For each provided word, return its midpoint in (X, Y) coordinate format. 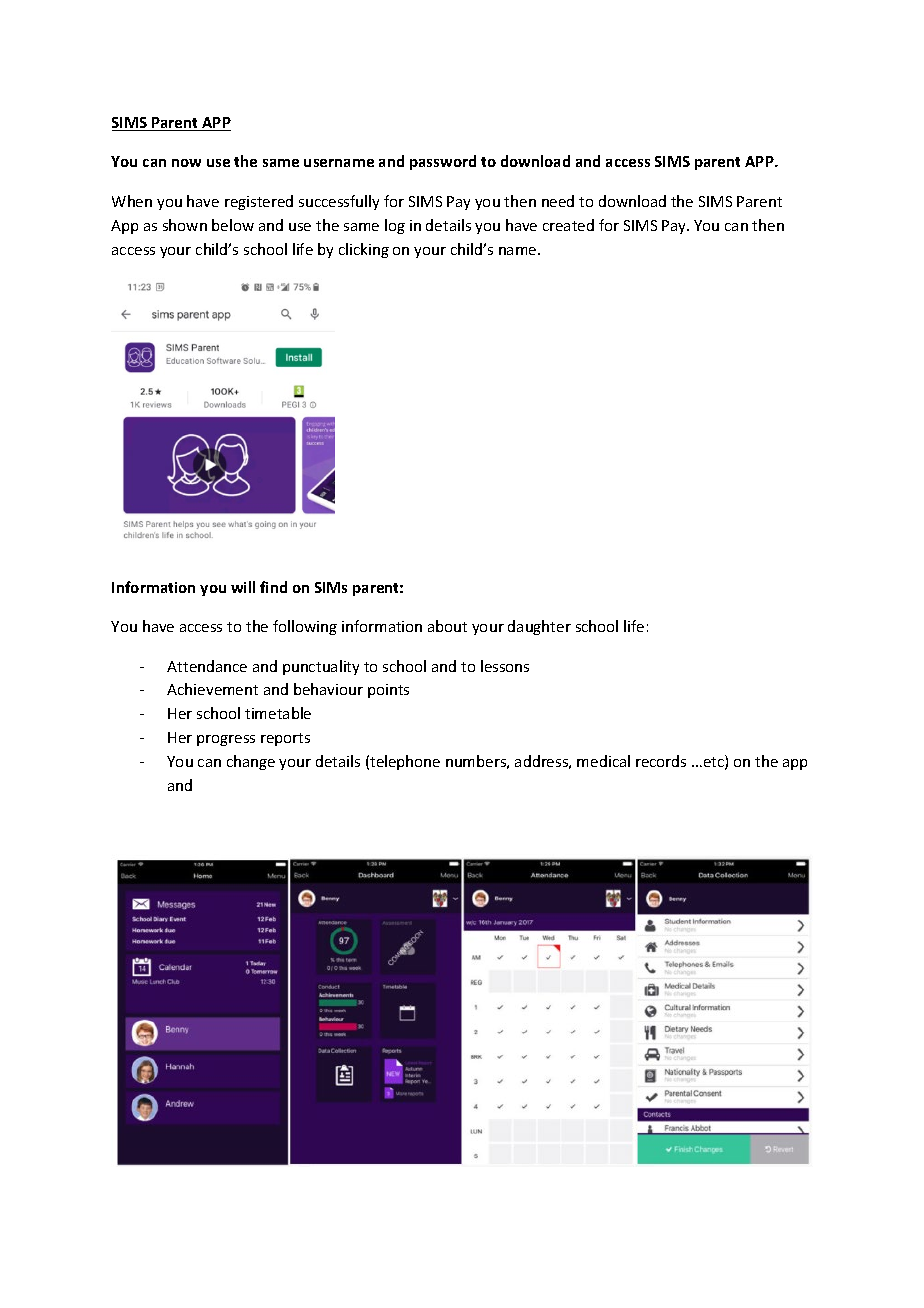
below (233, 225)
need (558, 201)
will (243, 587)
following (305, 627)
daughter (539, 627)
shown (185, 225)
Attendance (207, 666)
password (443, 162)
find (273, 587)
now (186, 163)
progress (226, 740)
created (568, 225)
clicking (364, 250)
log (395, 226)
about (447, 626)
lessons (505, 666)
